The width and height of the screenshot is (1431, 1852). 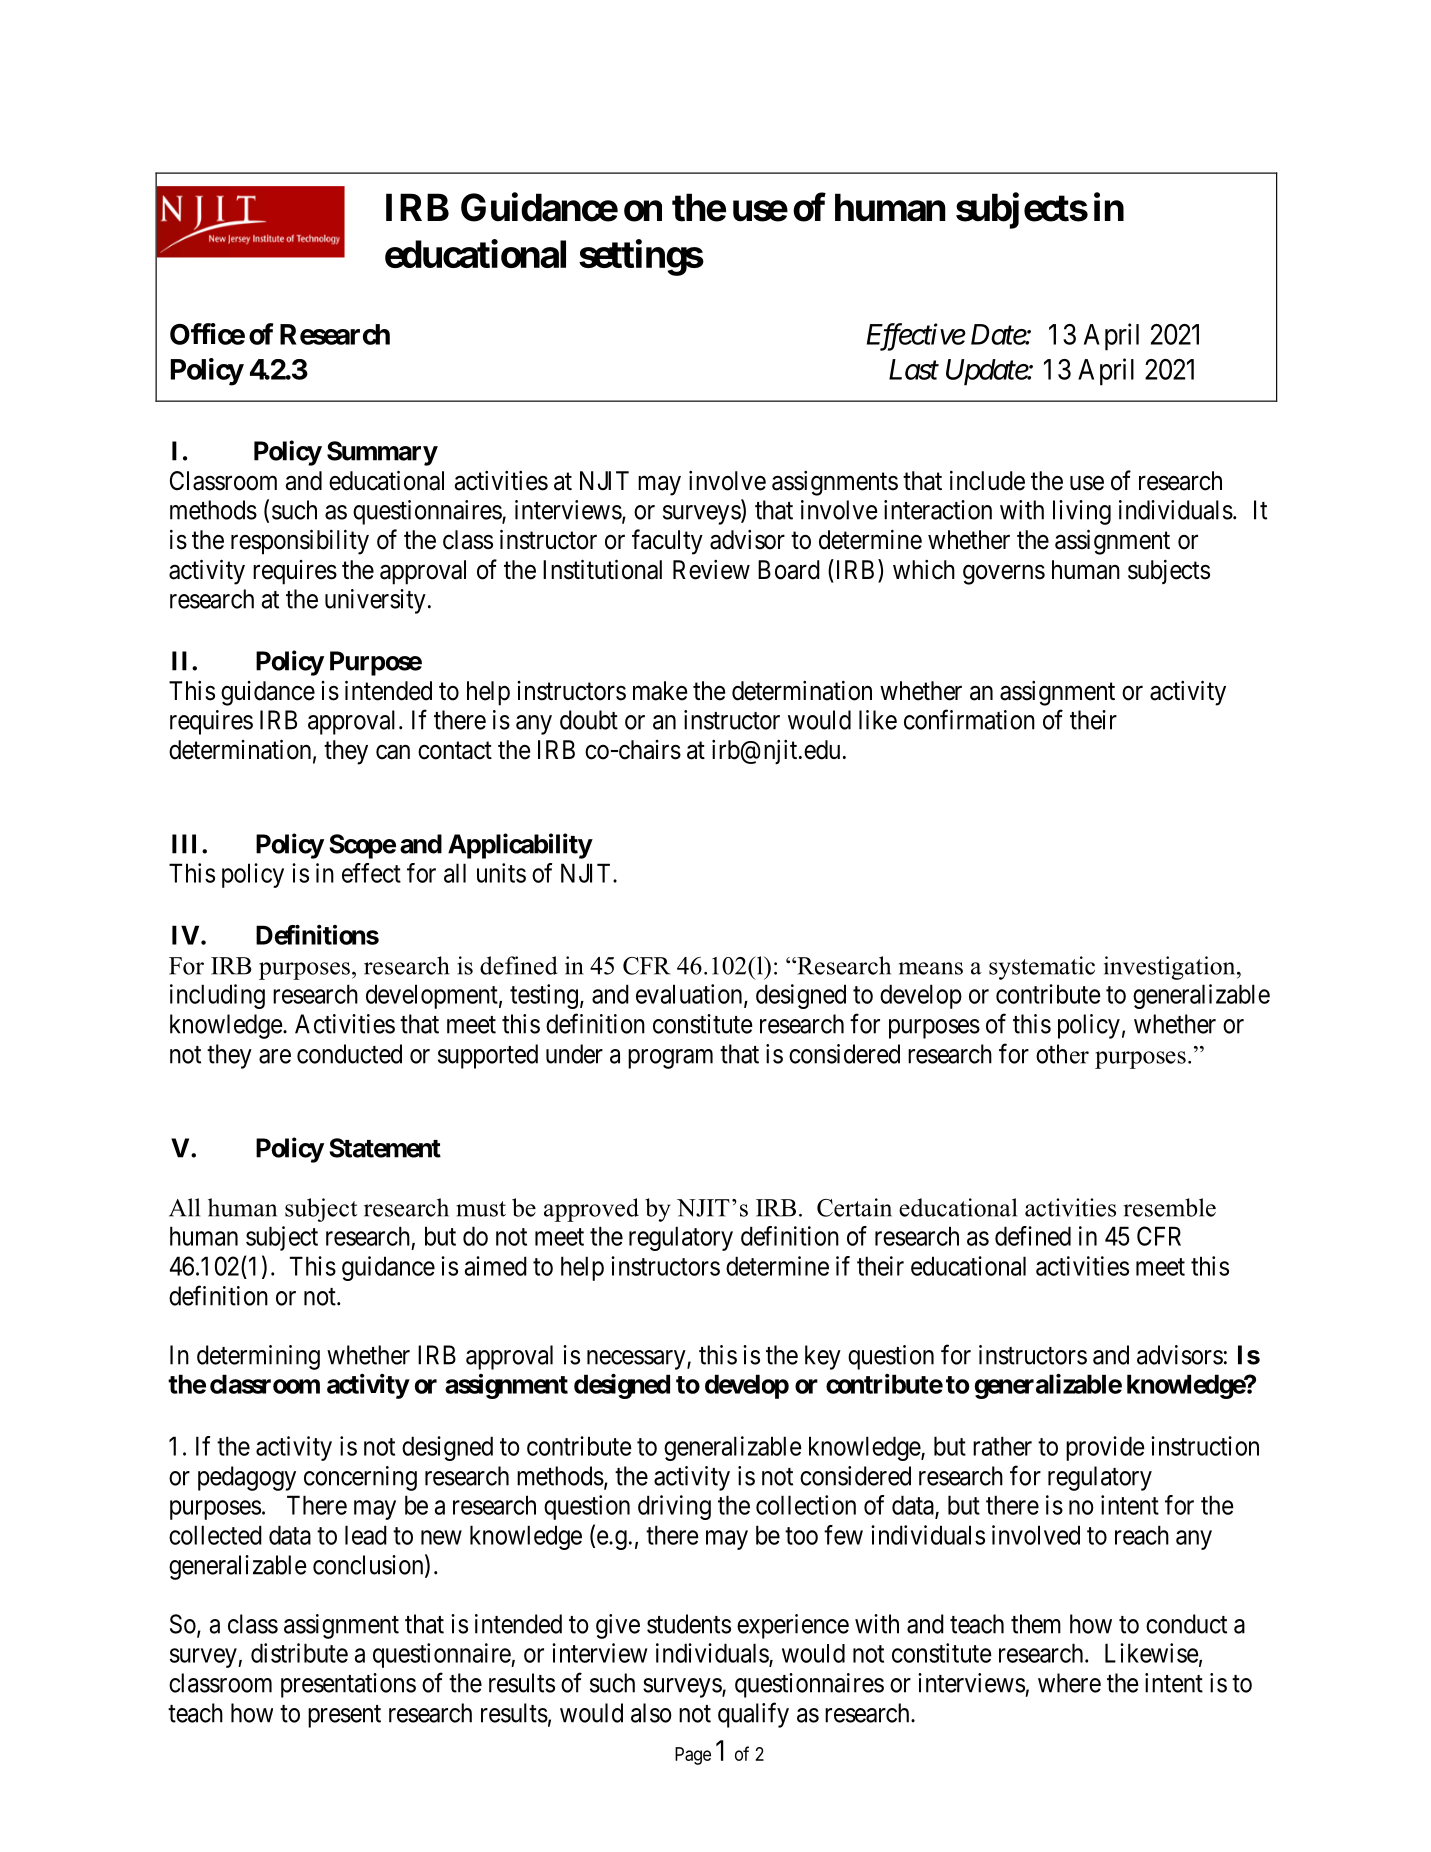 I want to click on include, so click(x=987, y=480).
